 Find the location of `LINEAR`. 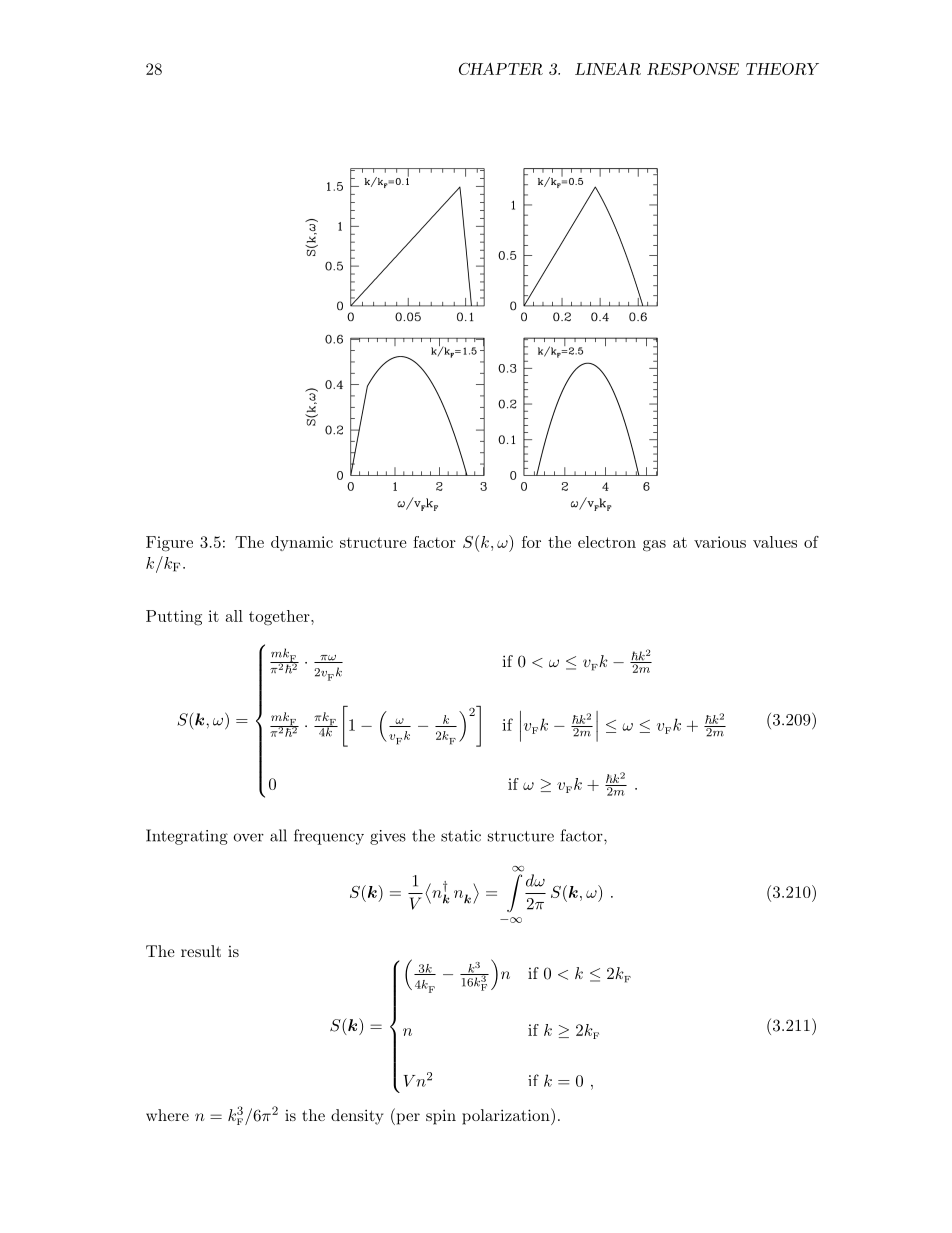

LINEAR is located at coordinates (608, 69).
